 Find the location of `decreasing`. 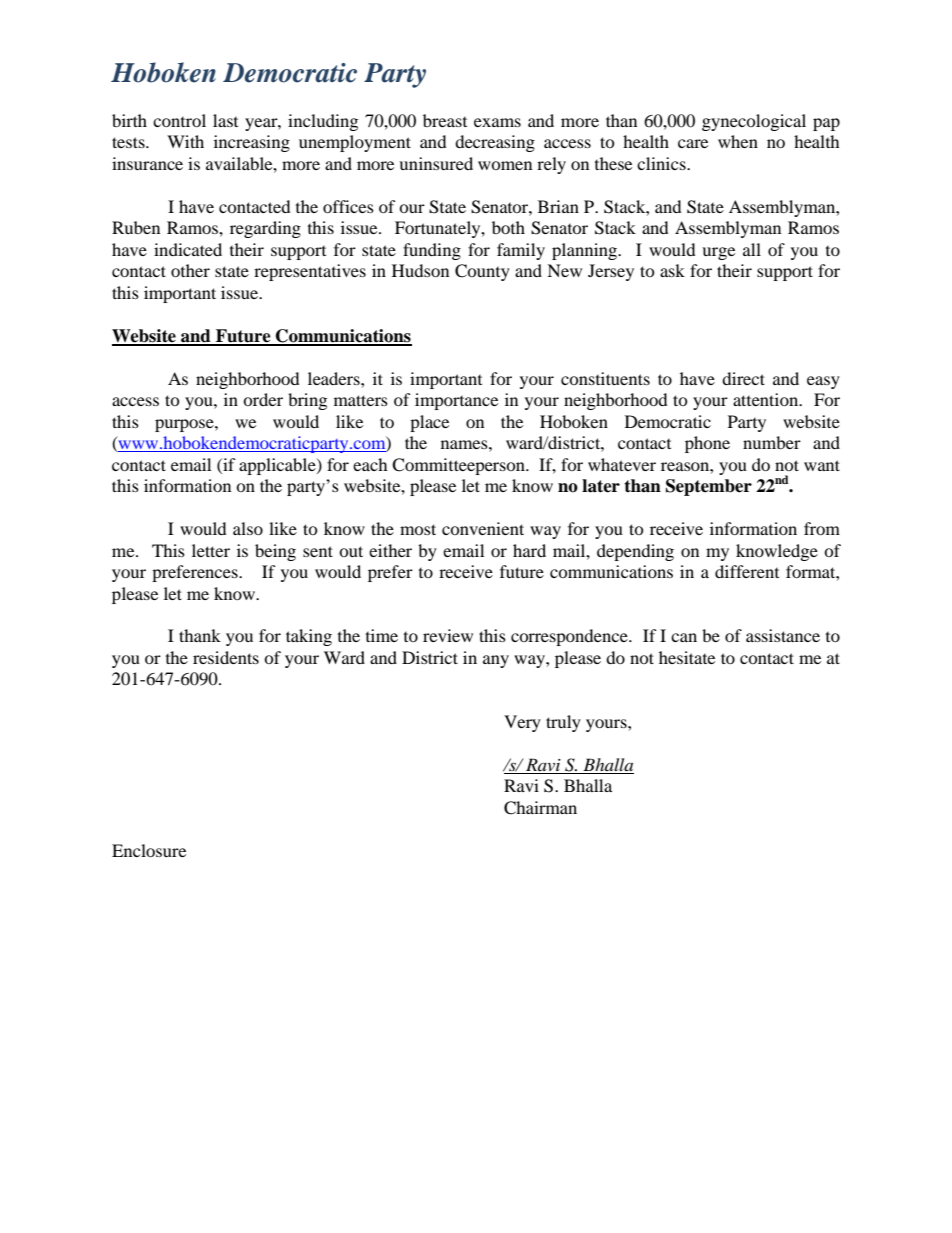

decreasing is located at coordinates (495, 143).
